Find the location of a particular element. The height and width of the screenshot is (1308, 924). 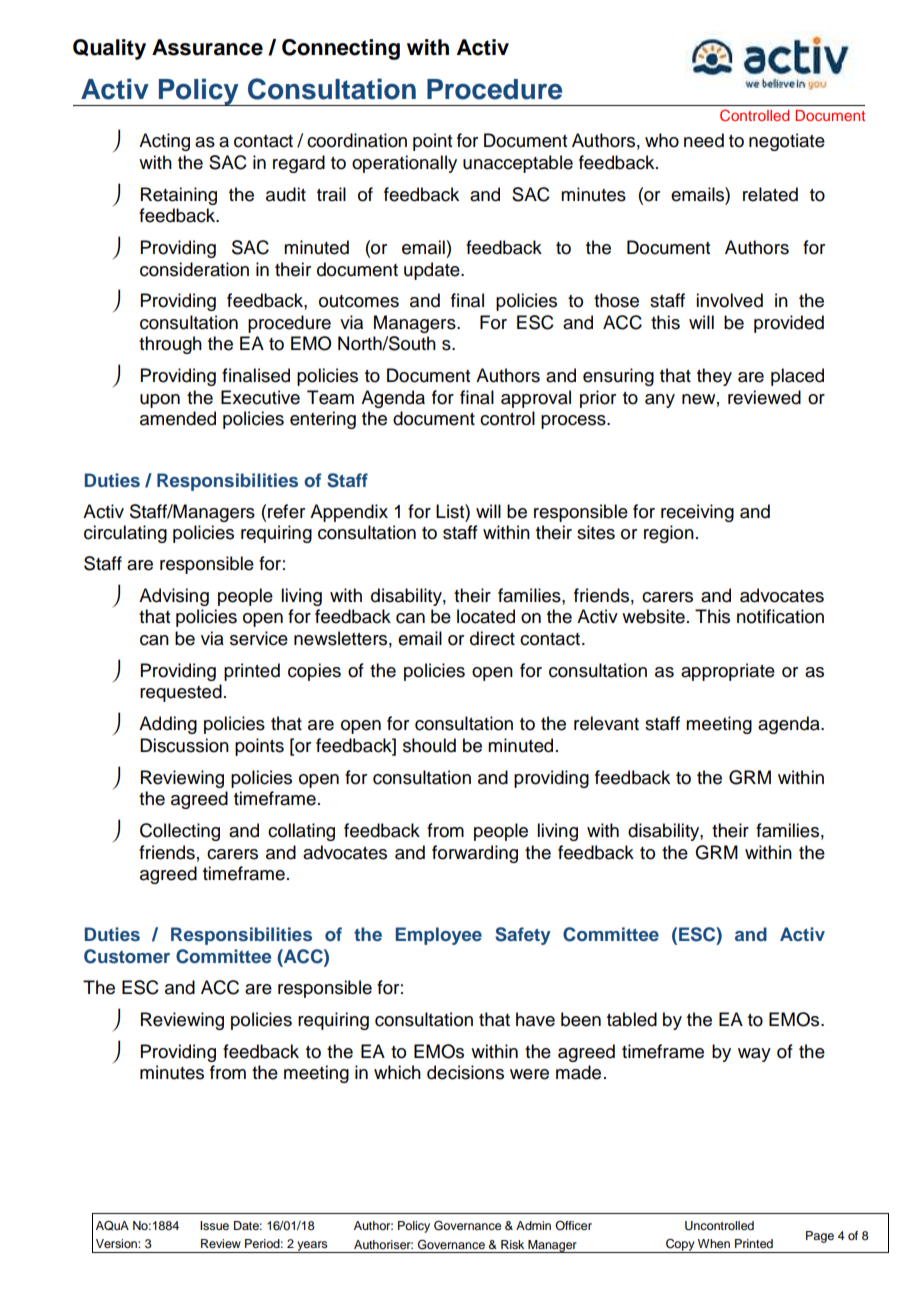

Assurance is located at coordinates (207, 47).
